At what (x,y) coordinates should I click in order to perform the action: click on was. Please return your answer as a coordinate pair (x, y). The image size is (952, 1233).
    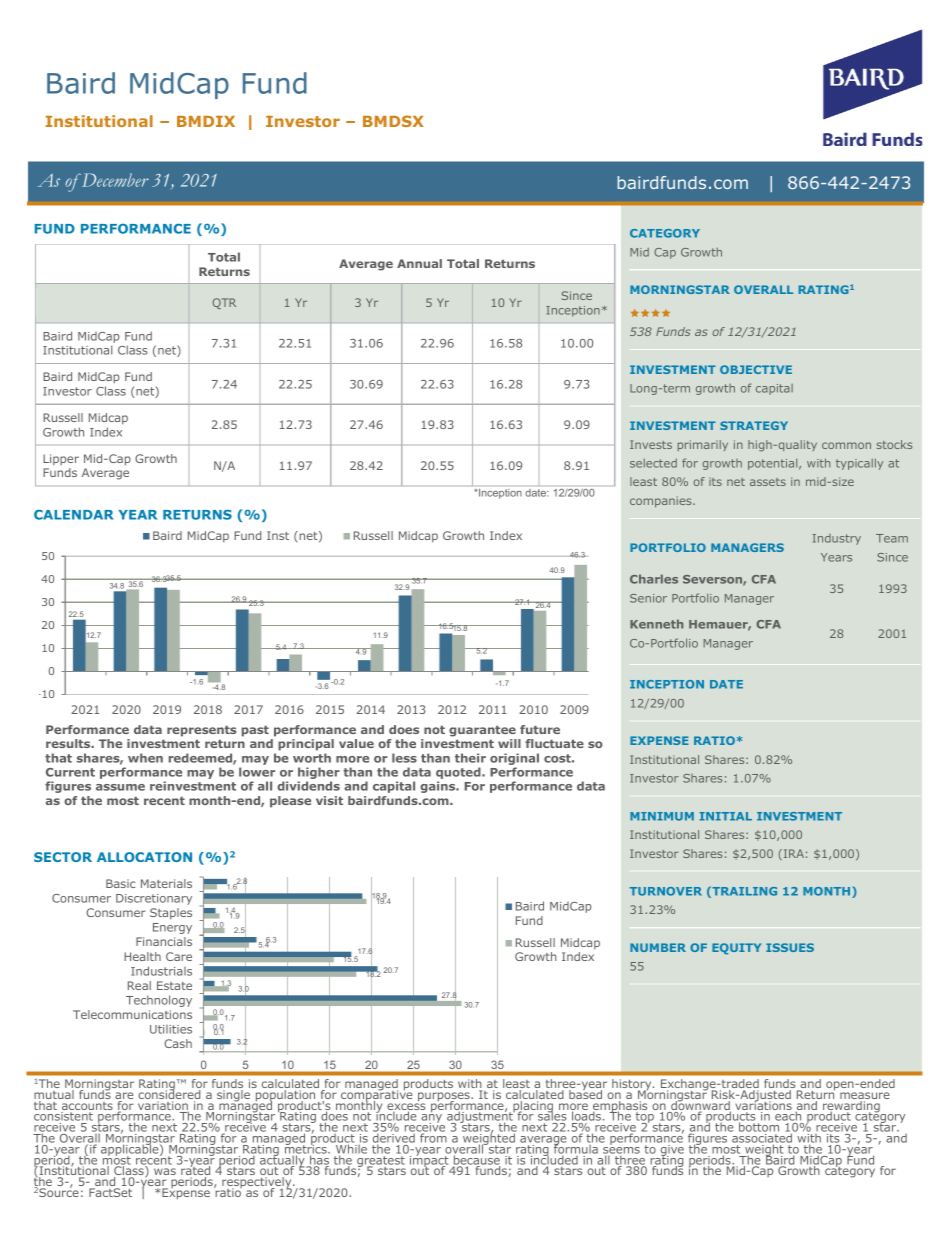
    Looking at the image, I should click on (165, 1171).
